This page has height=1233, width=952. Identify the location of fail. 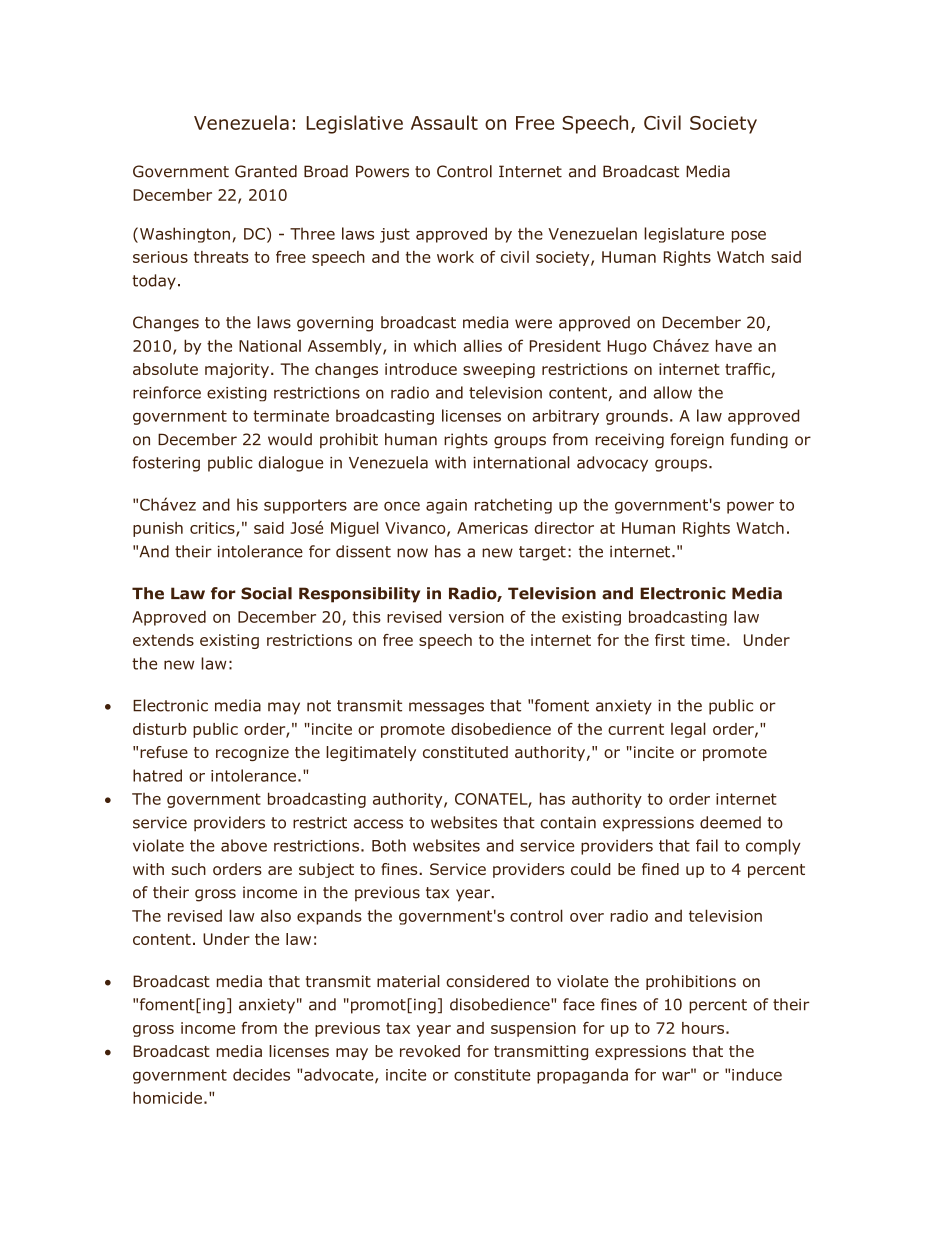
(707, 845).
